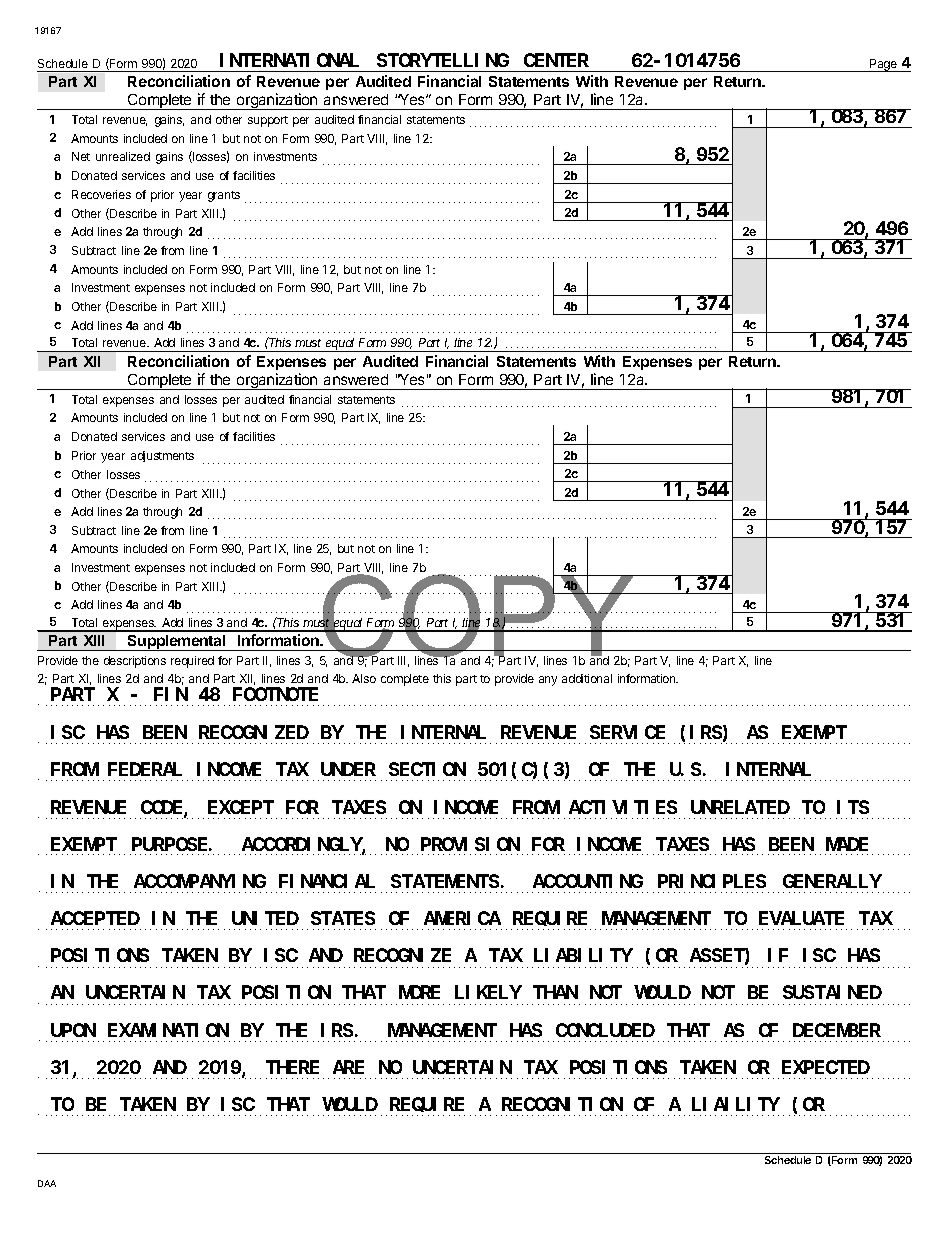  Describe the element at coordinates (224, 196) in the image. I see `grants` at that location.
